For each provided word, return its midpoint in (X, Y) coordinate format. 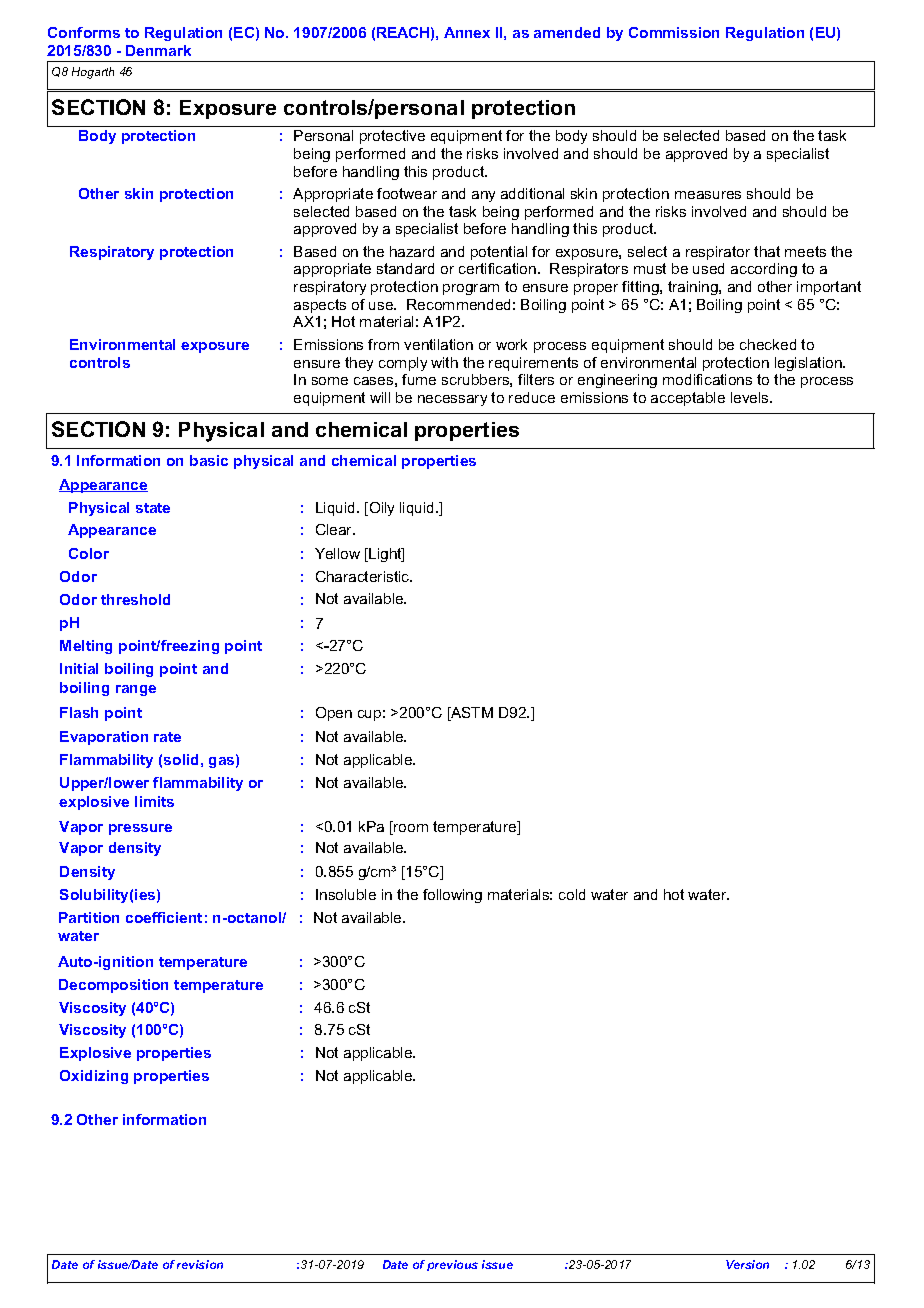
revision (200, 1264)
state (153, 508)
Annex (467, 32)
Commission (674, 32)
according (764, 270)
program (471, 289)
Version (747, 1264)
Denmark (158, 50)
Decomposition (113, 986)
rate (167, 737)
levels (751, 397)
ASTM (471, 714)
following (452, 896)
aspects (320, 306)
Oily (380, 509)
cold (572, 894)
